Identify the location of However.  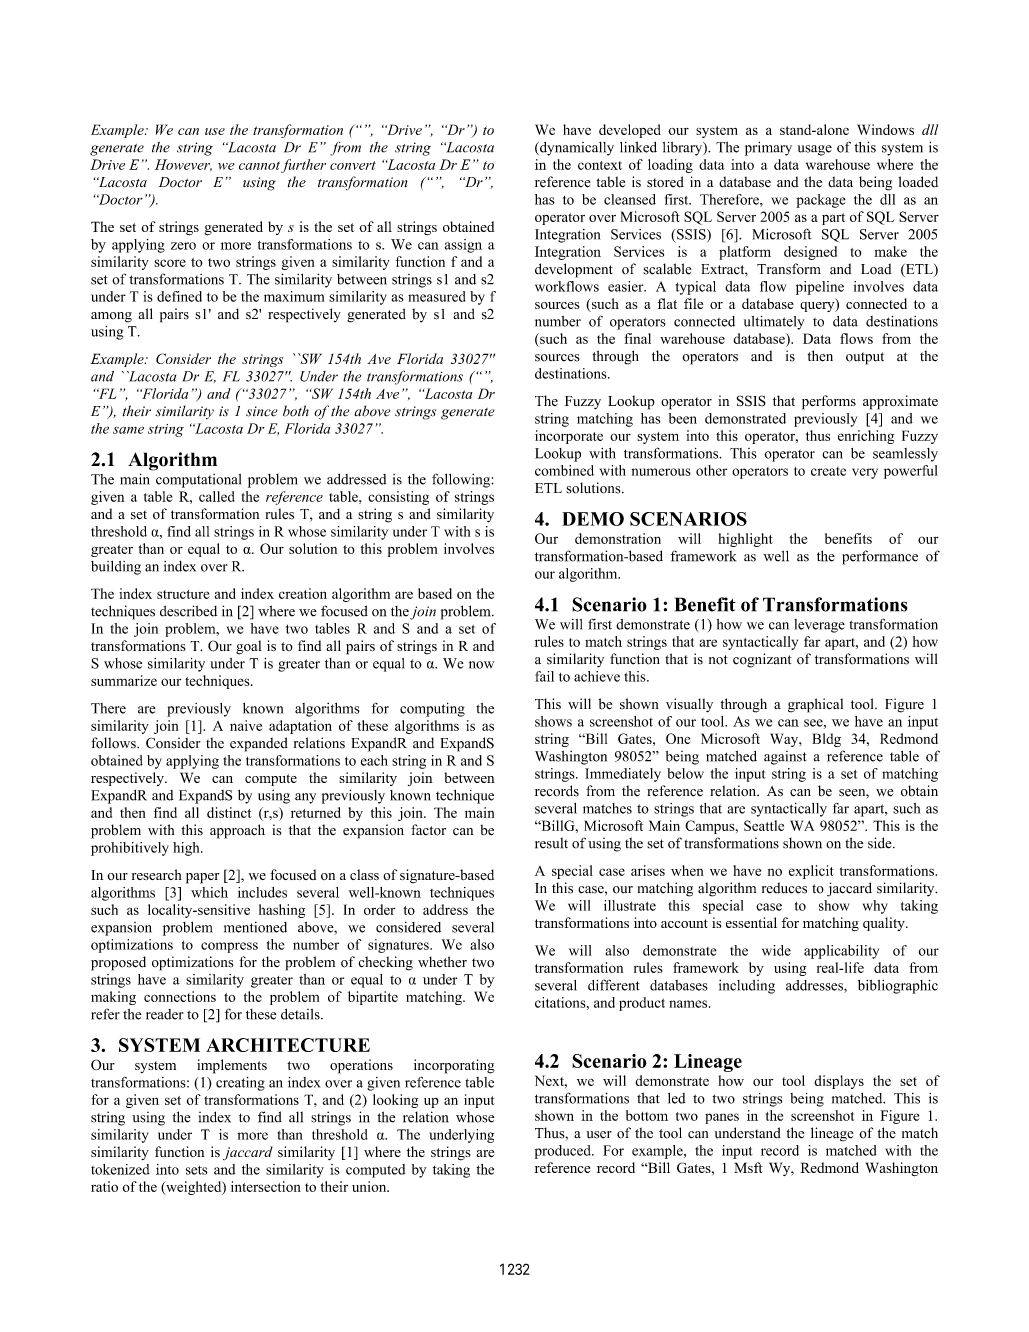
(183, 165).
